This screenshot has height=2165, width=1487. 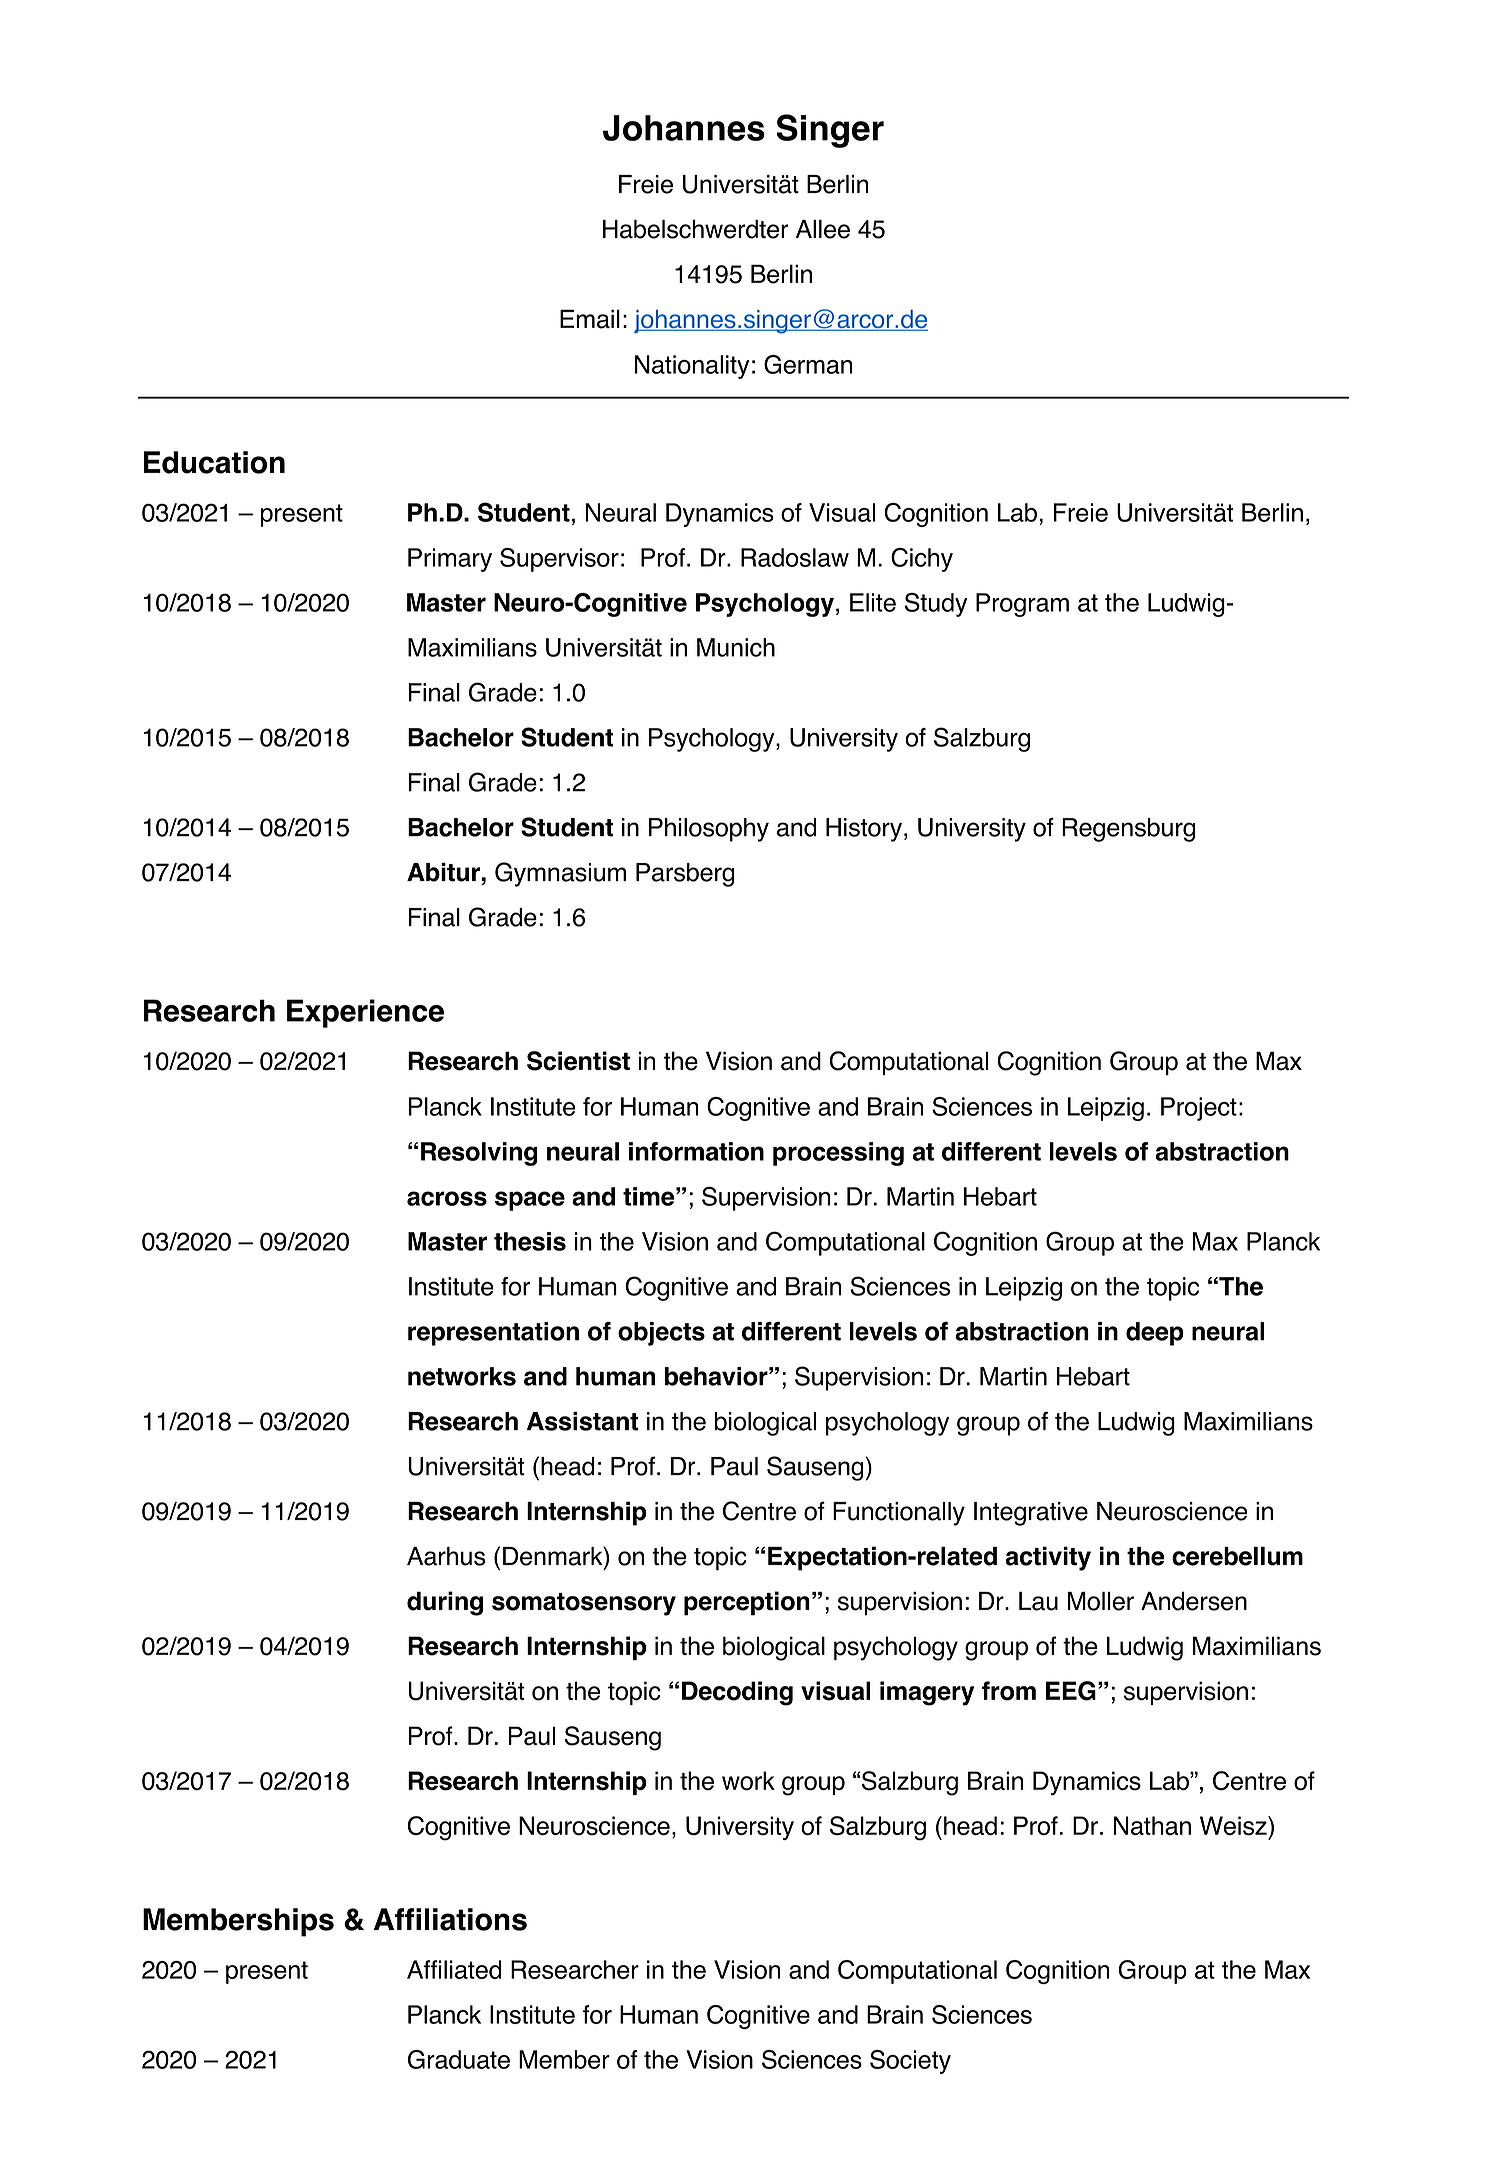 I want to click on Experience, so click(x=365, y=1013).
